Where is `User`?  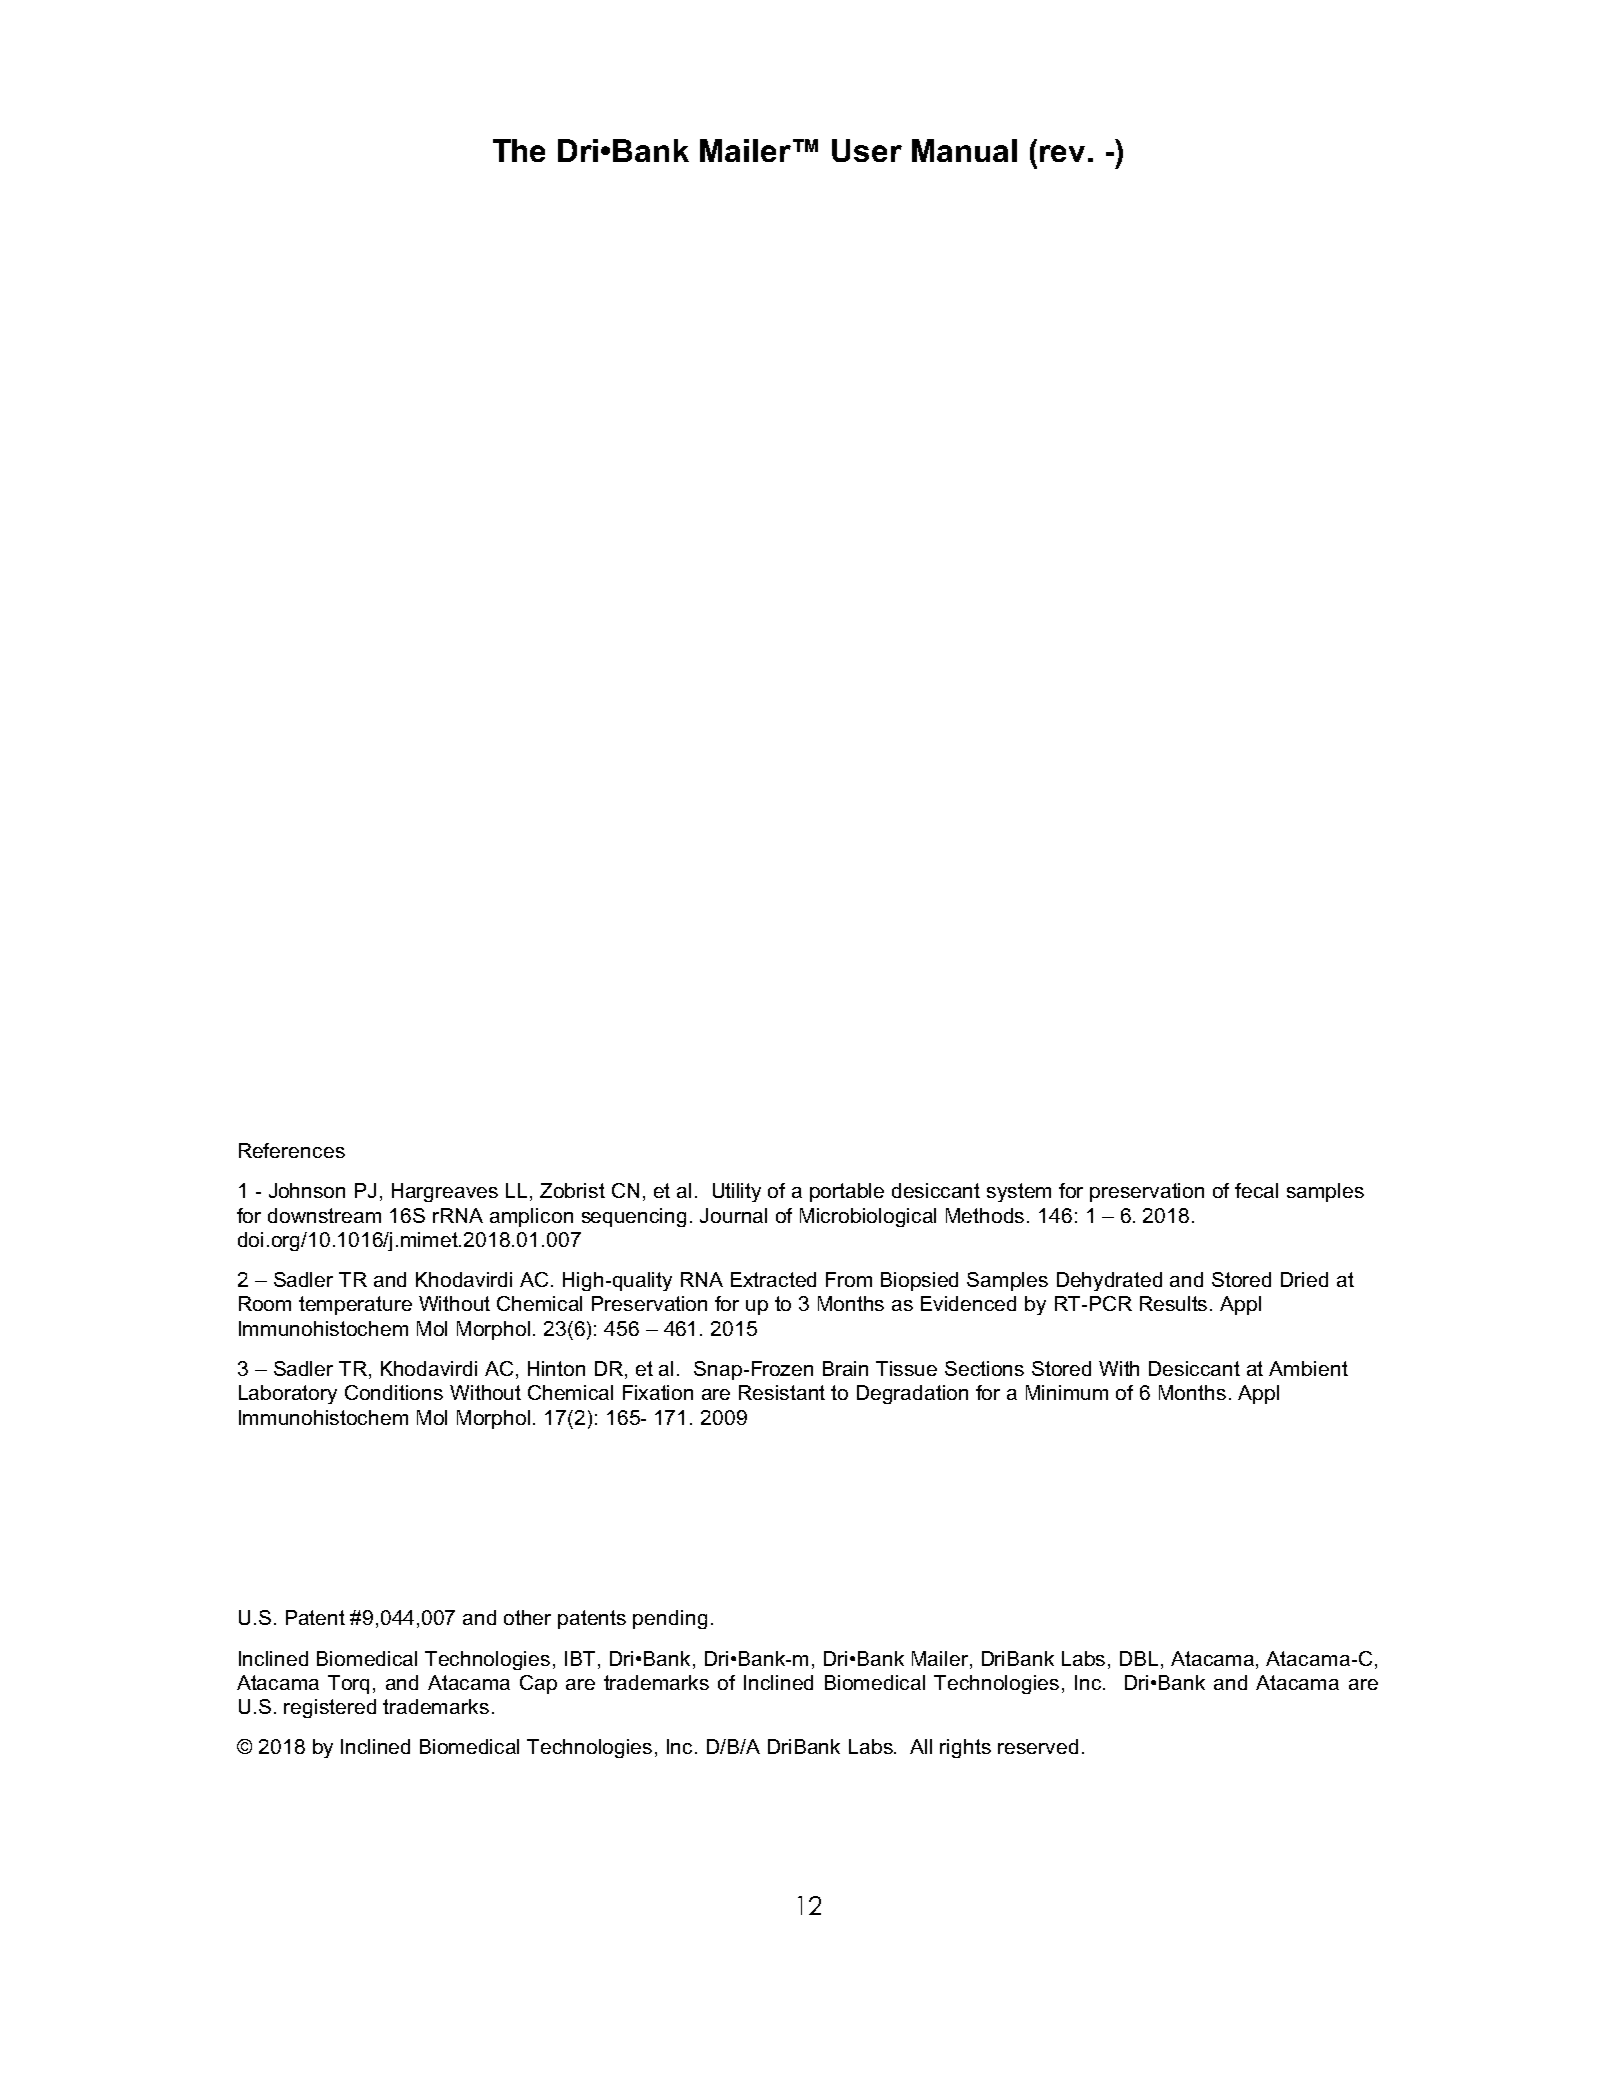 User is located at coordinates (867, 150).
